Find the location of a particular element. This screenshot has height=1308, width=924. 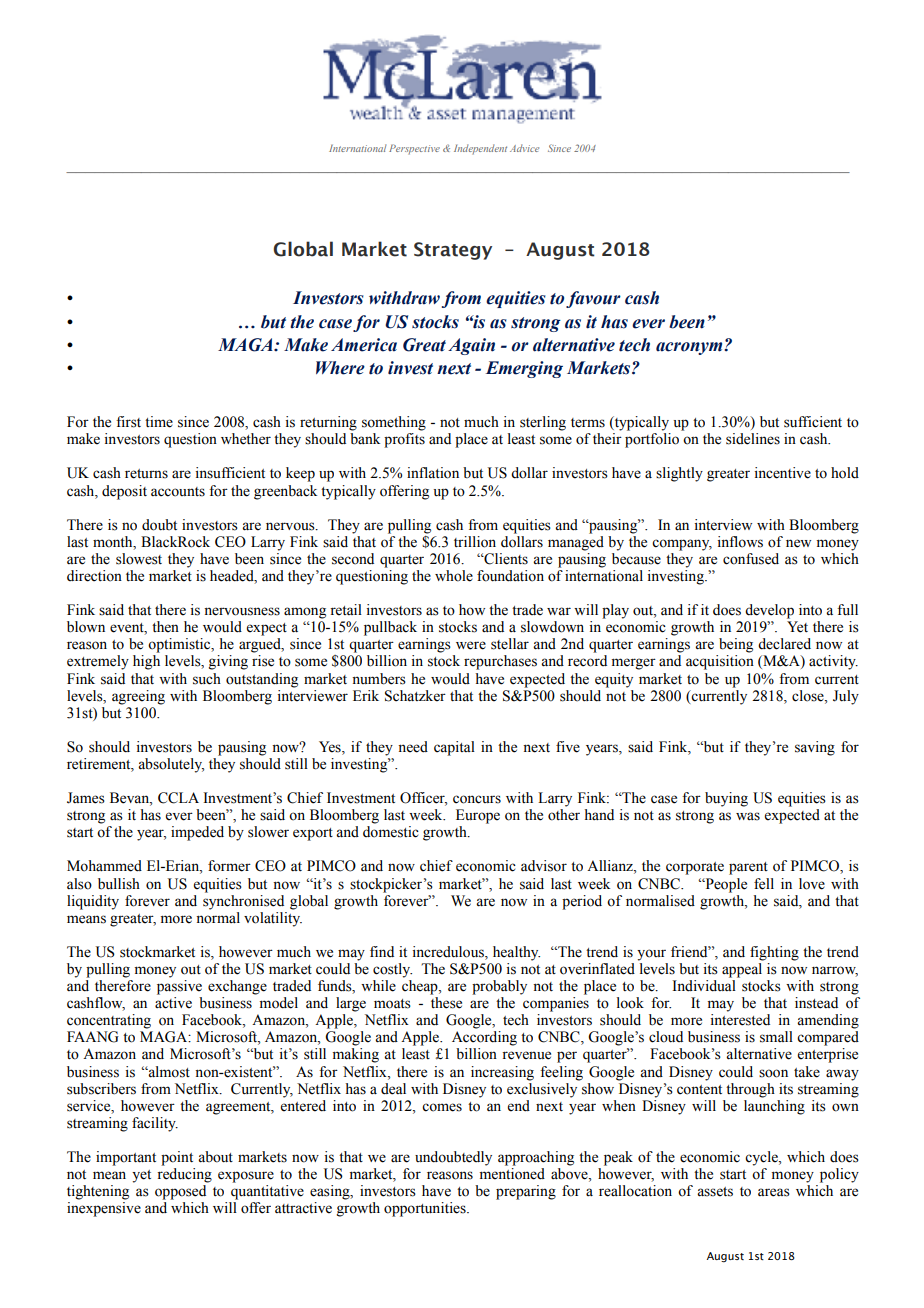

accounts is located at coordinates (178, 492).
